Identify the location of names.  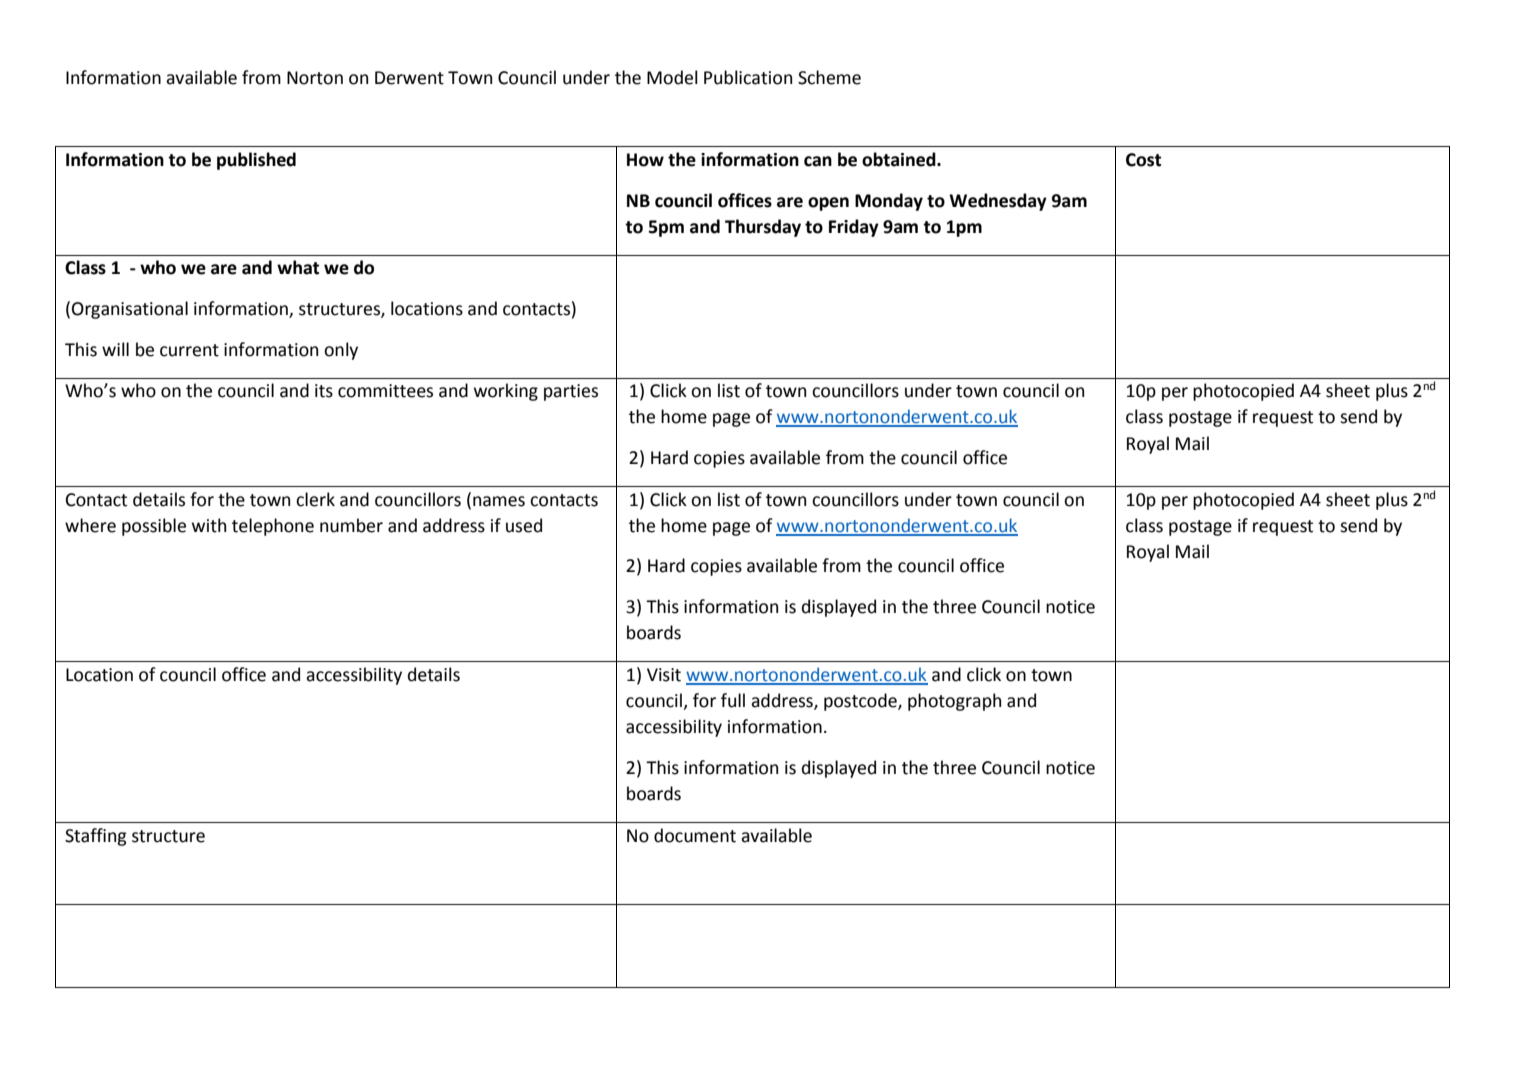
(499, 501).
